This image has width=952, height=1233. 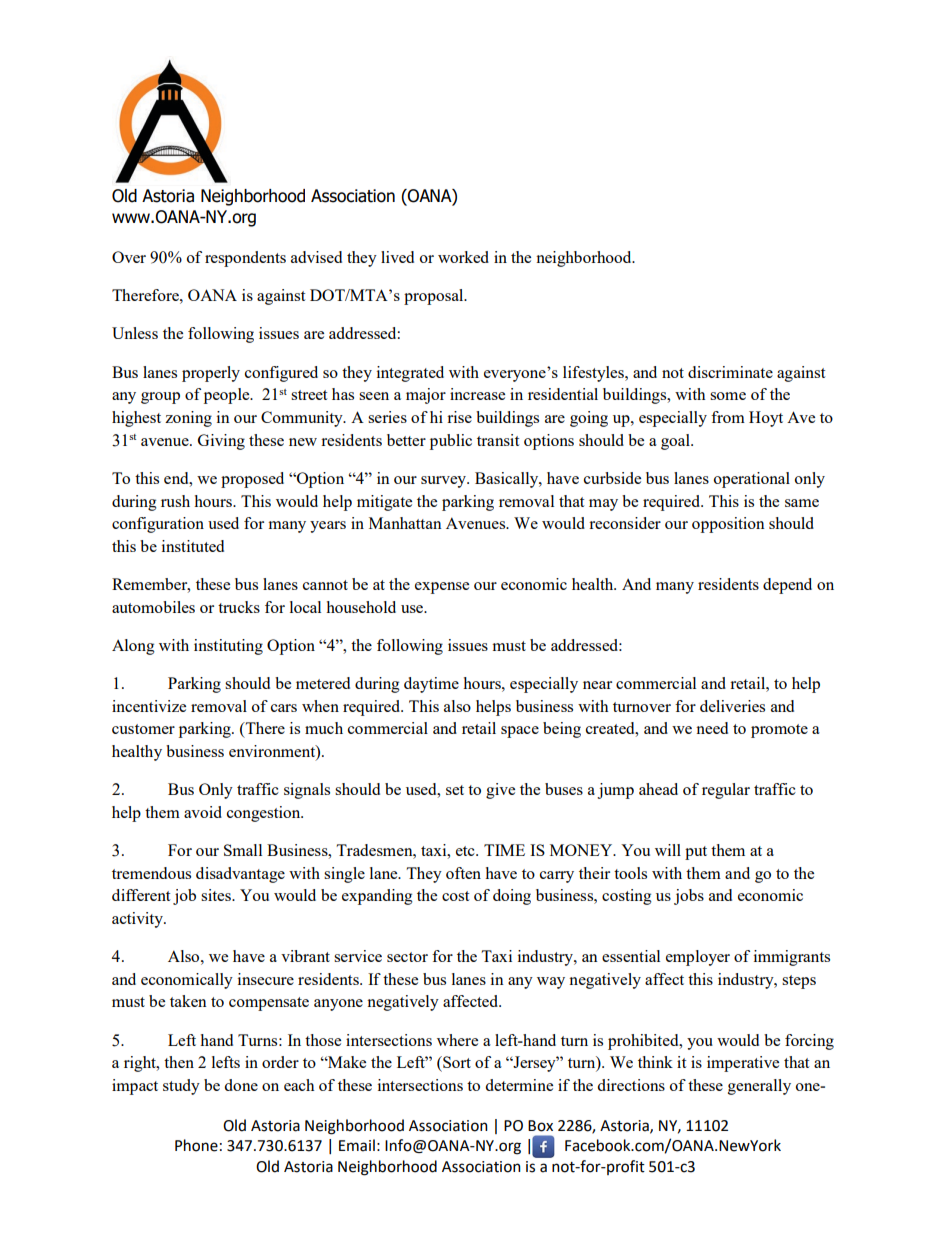 I want to click on Phone, so click(x=196, y=1145).
